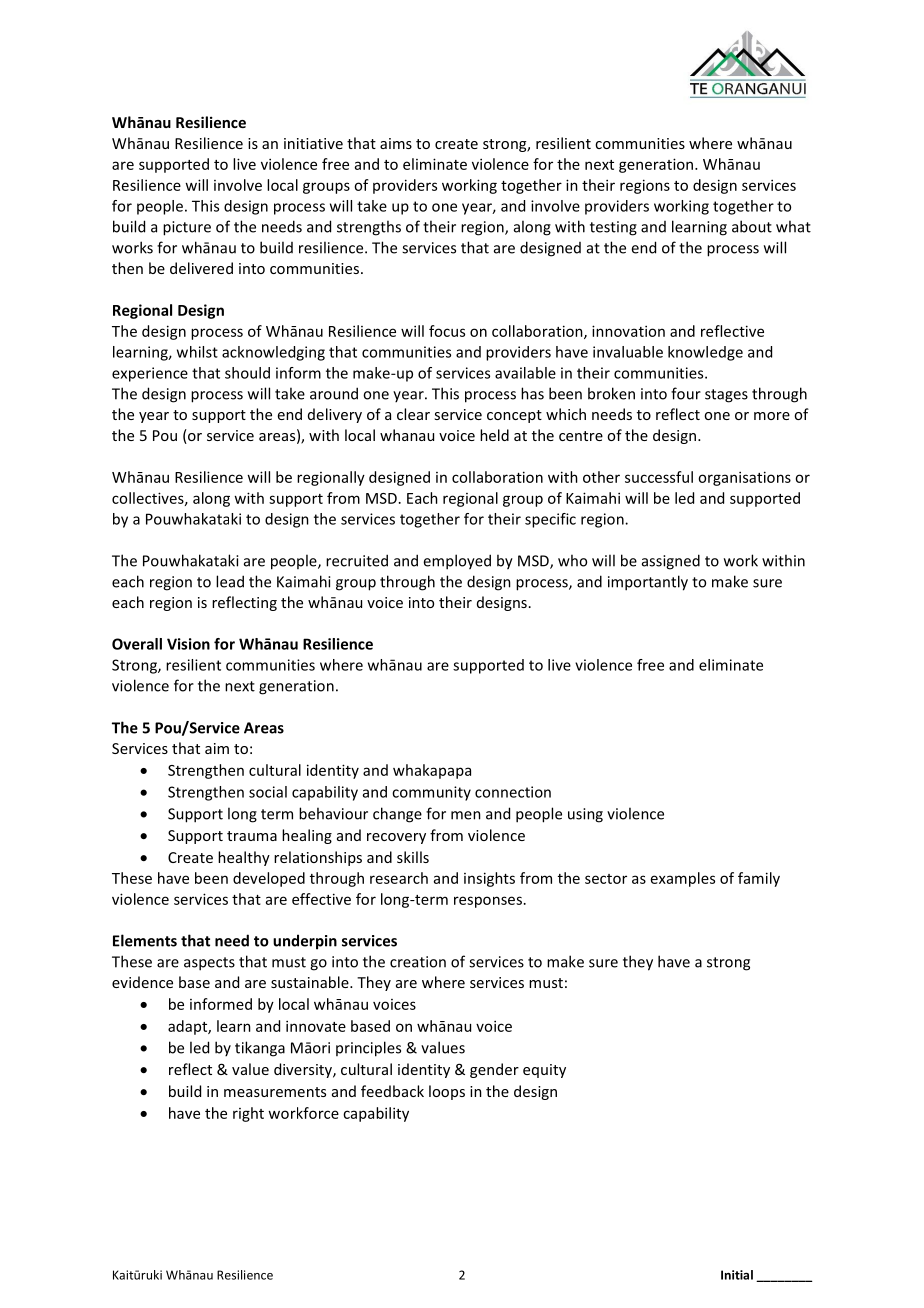 The height and width of the screenshot is (1308, 924). I want to click on picture, so click(187, 228).
